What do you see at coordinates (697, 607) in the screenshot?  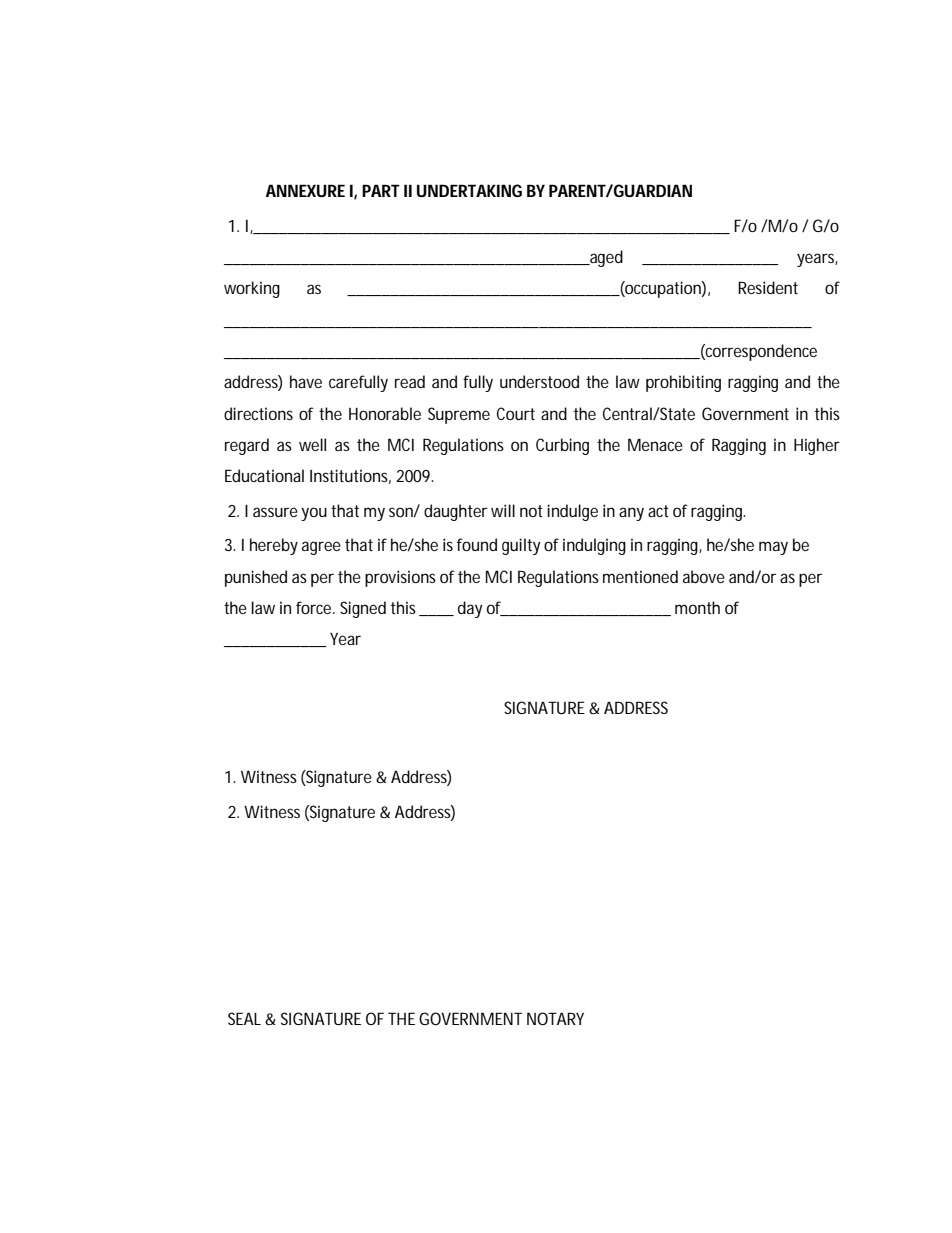 I see `month` at bounding box center [697, 607].
